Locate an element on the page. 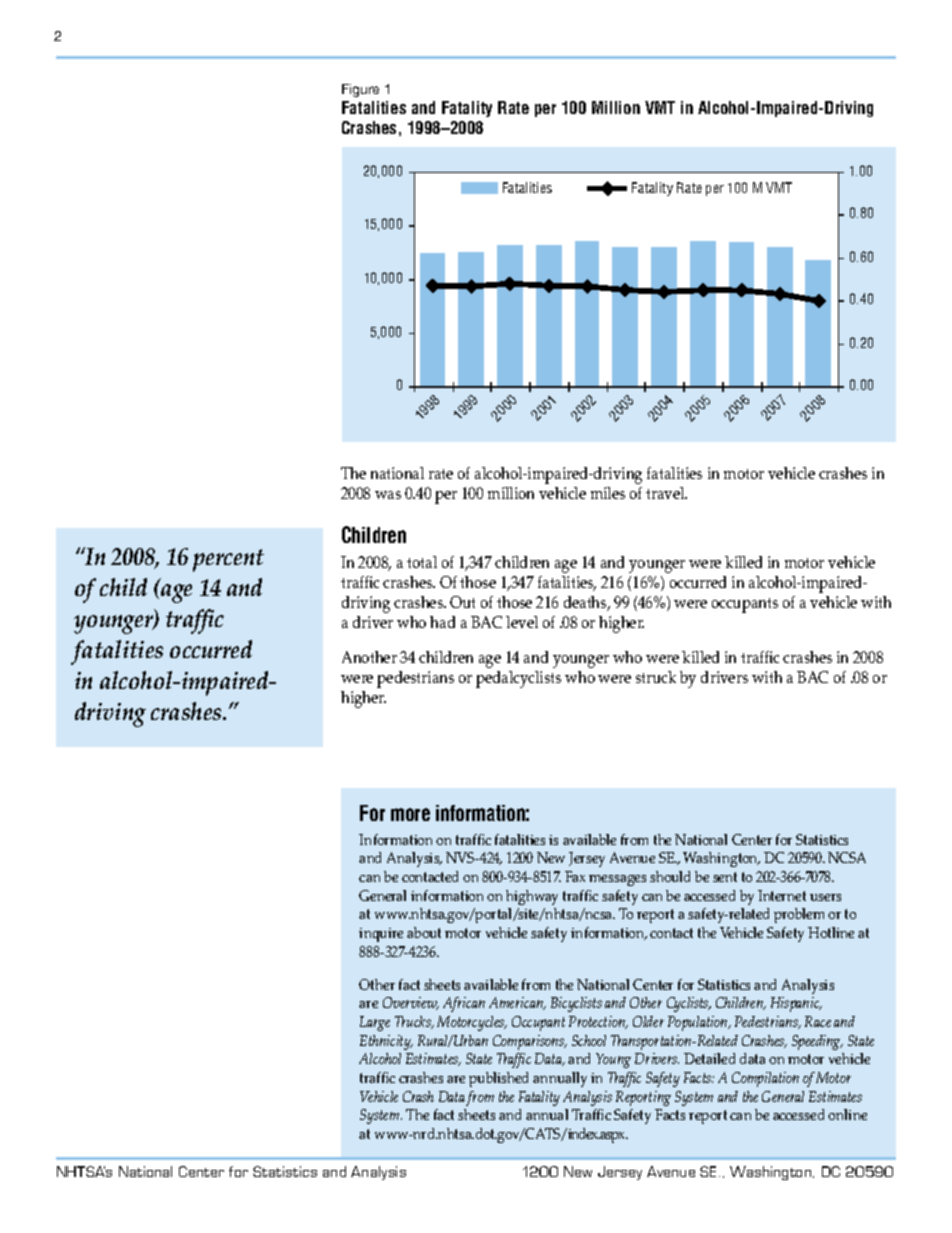  Figure is located at coordinates (360, 90).
